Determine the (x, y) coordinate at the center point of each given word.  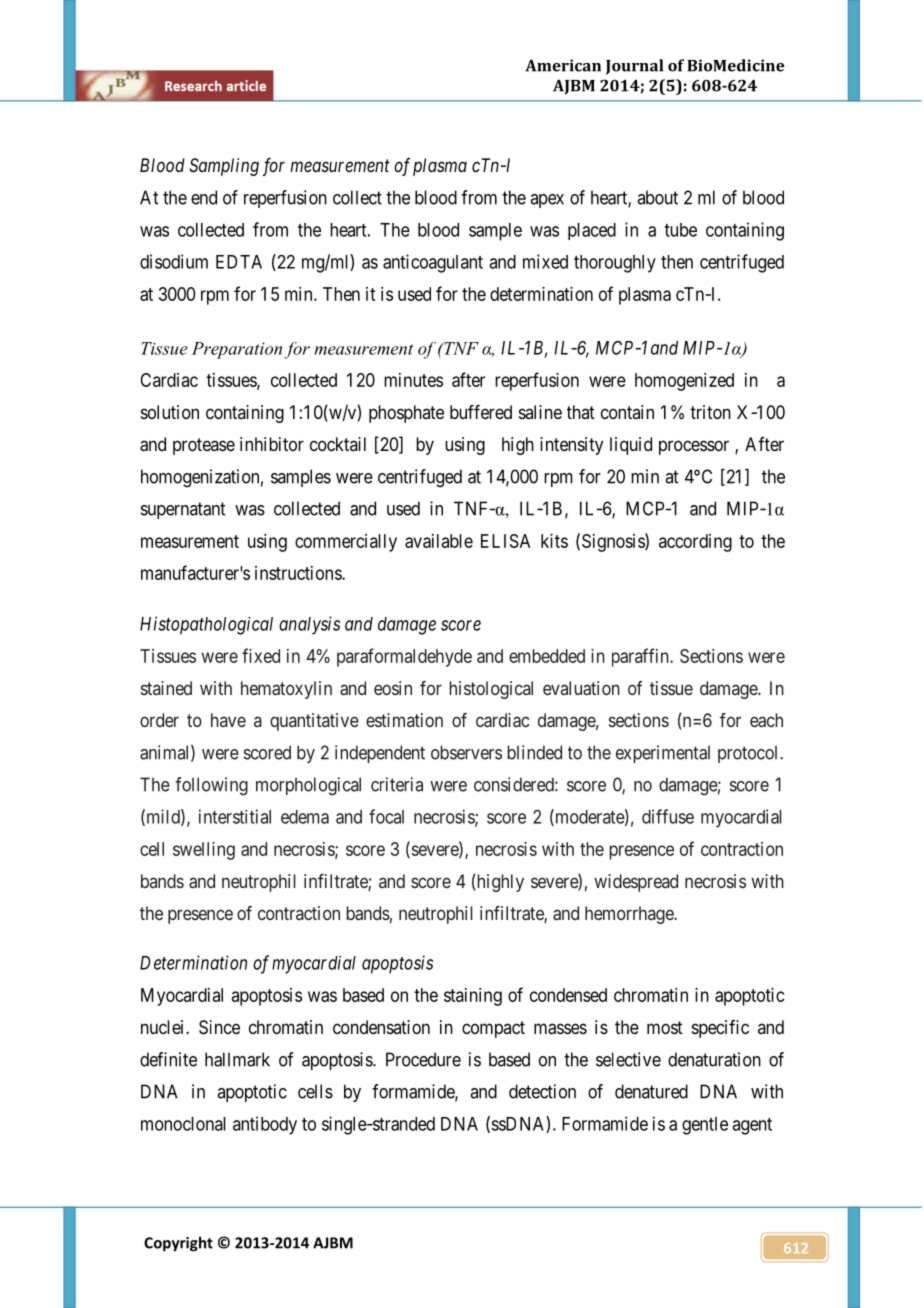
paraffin (641, 657)
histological (491, 690)
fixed (261, 655)
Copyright (178, 1244)
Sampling (224, 167)
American (563, 65)
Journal (634, 67)
